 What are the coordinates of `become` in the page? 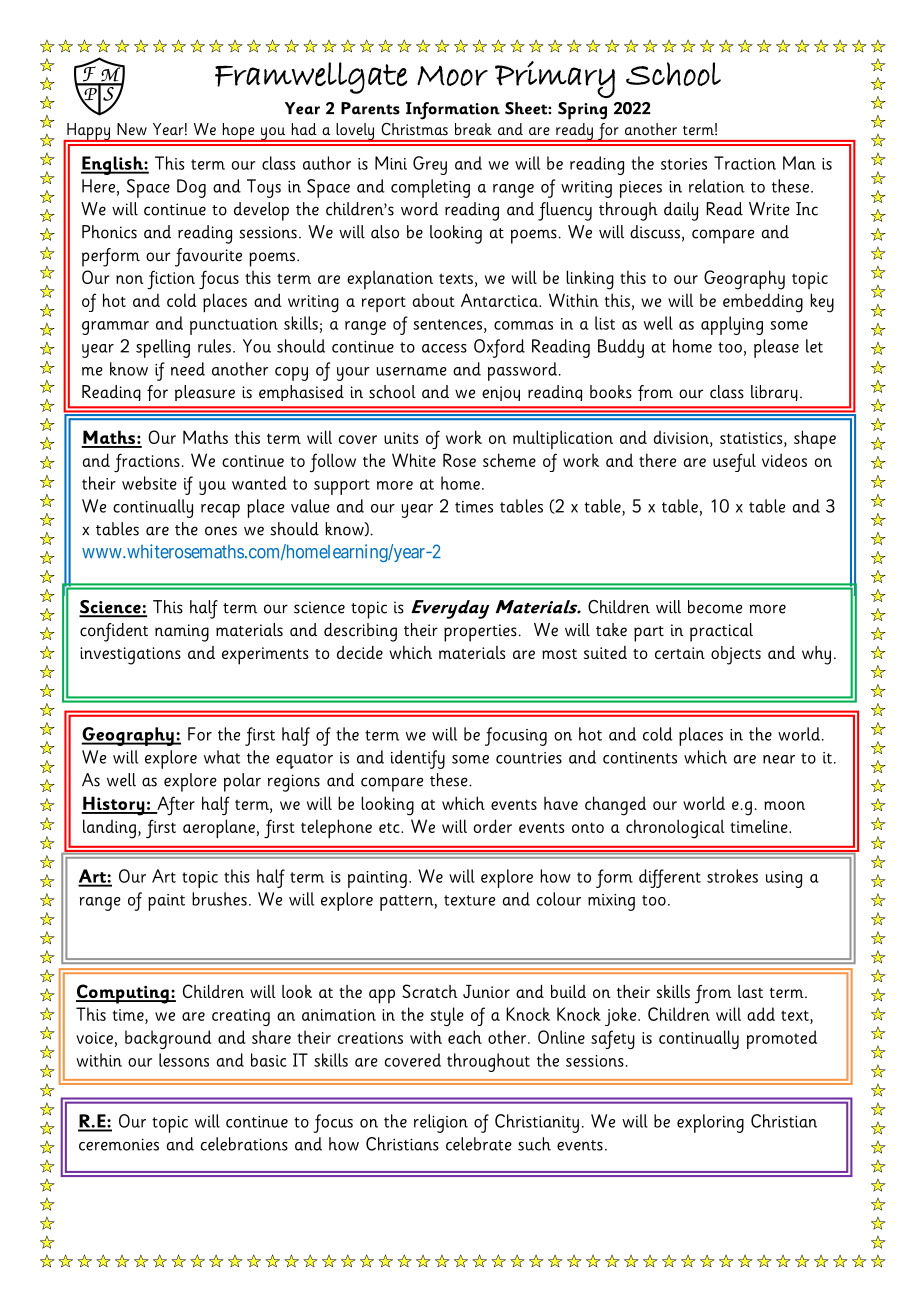 It's located at (715, 607).
